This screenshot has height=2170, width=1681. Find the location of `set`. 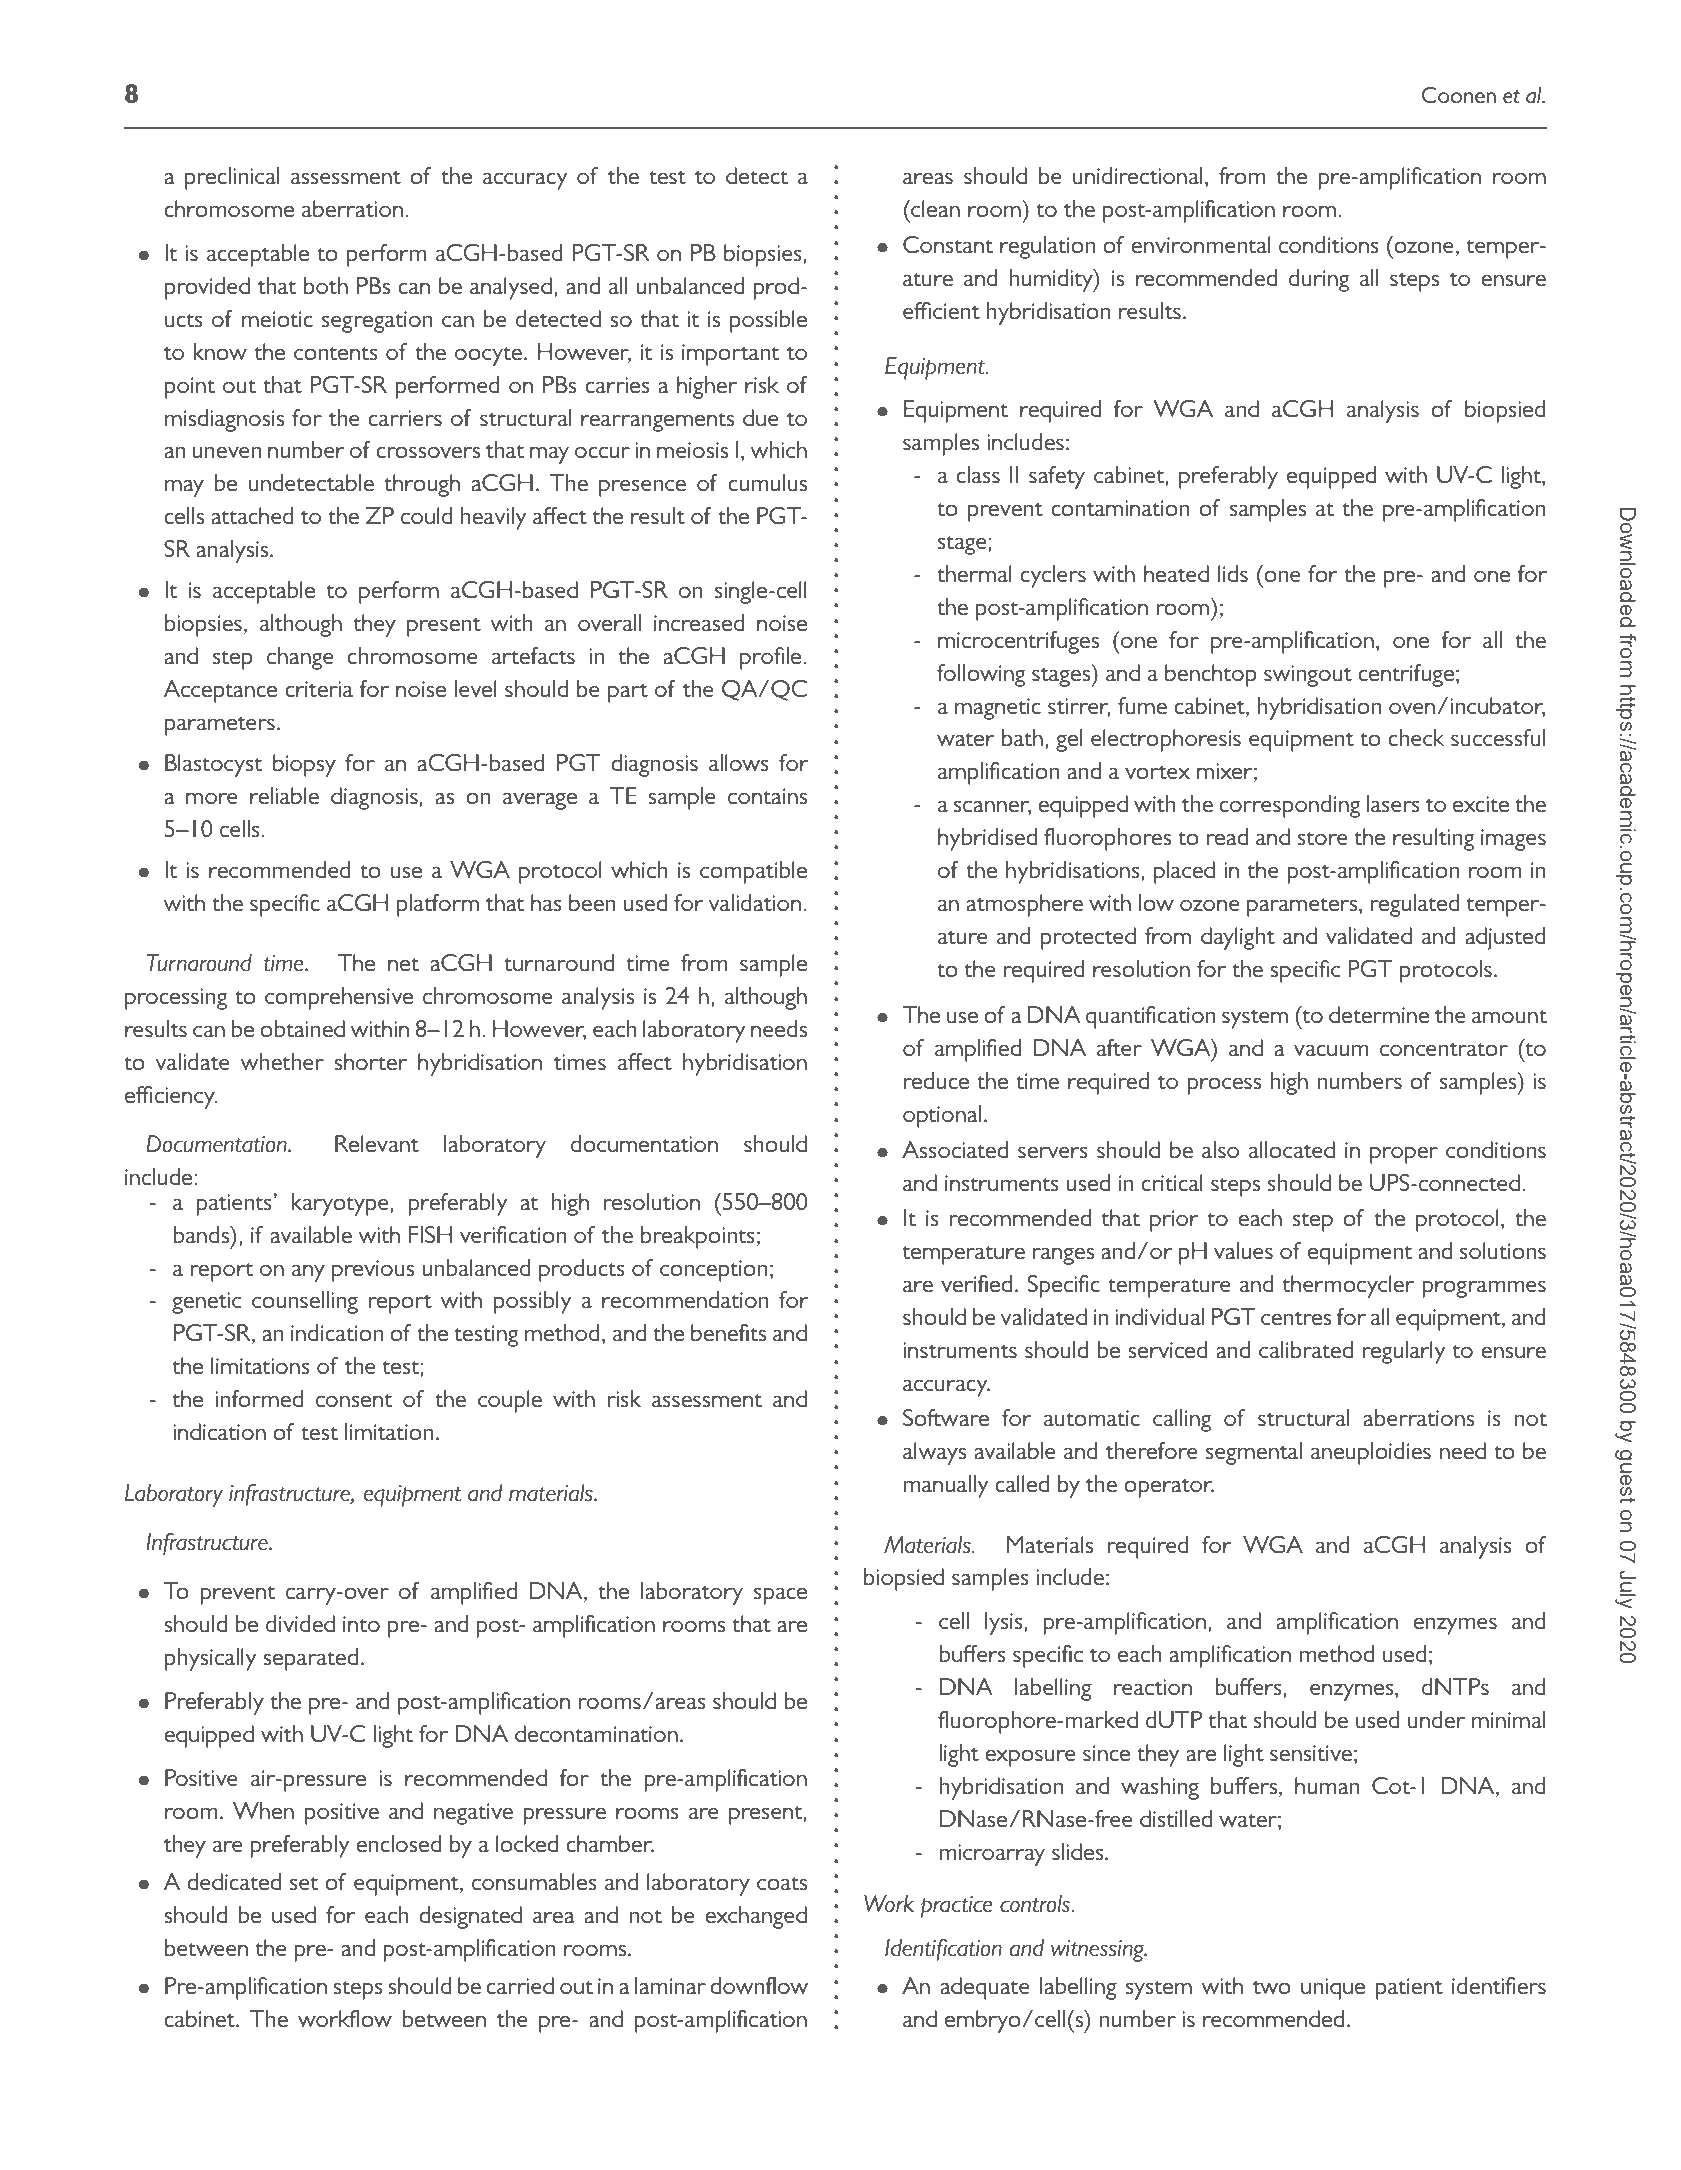

set is located at coordinates (304, 1884).
